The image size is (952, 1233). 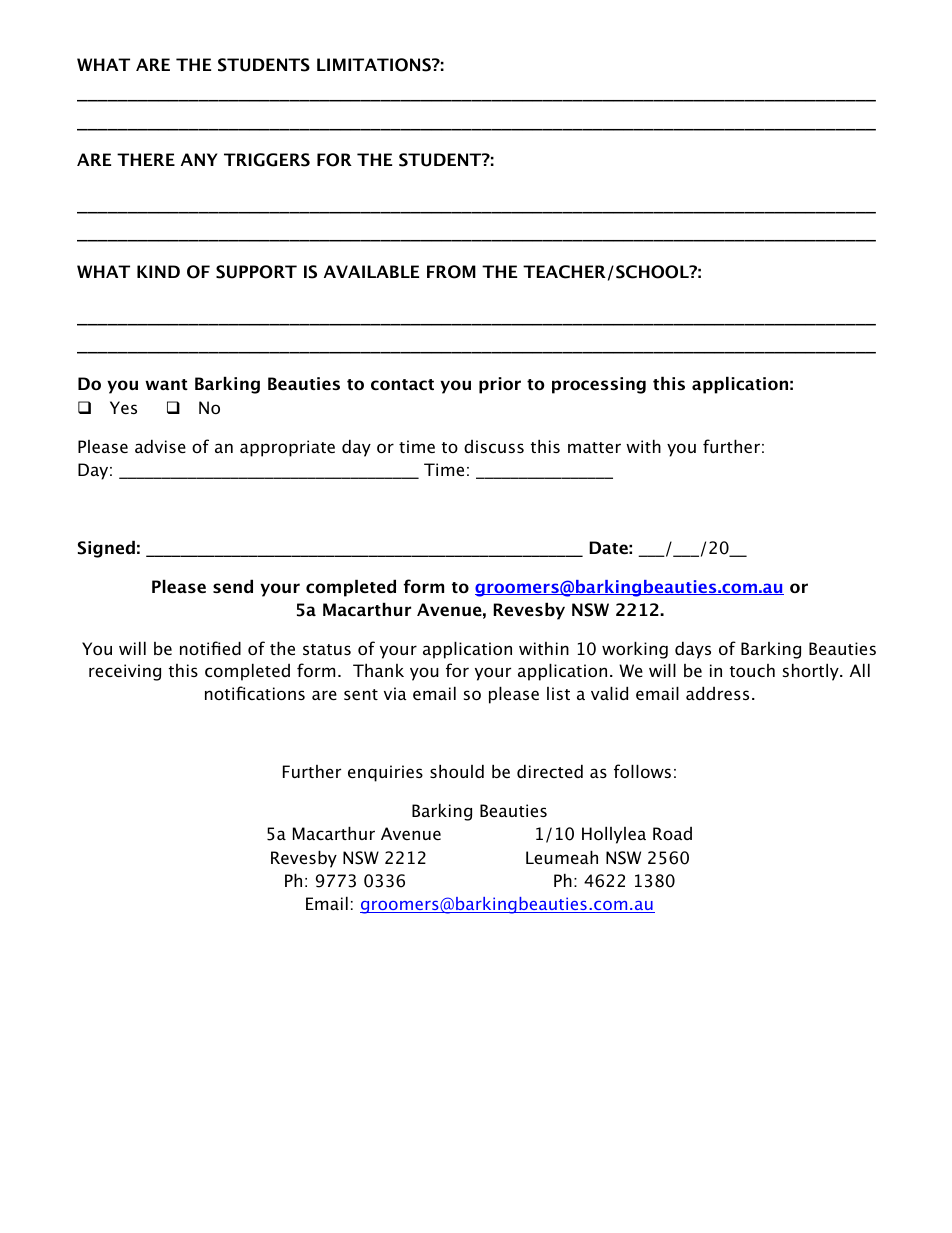 I want to click on ANY, so click(x=199, y=159).
